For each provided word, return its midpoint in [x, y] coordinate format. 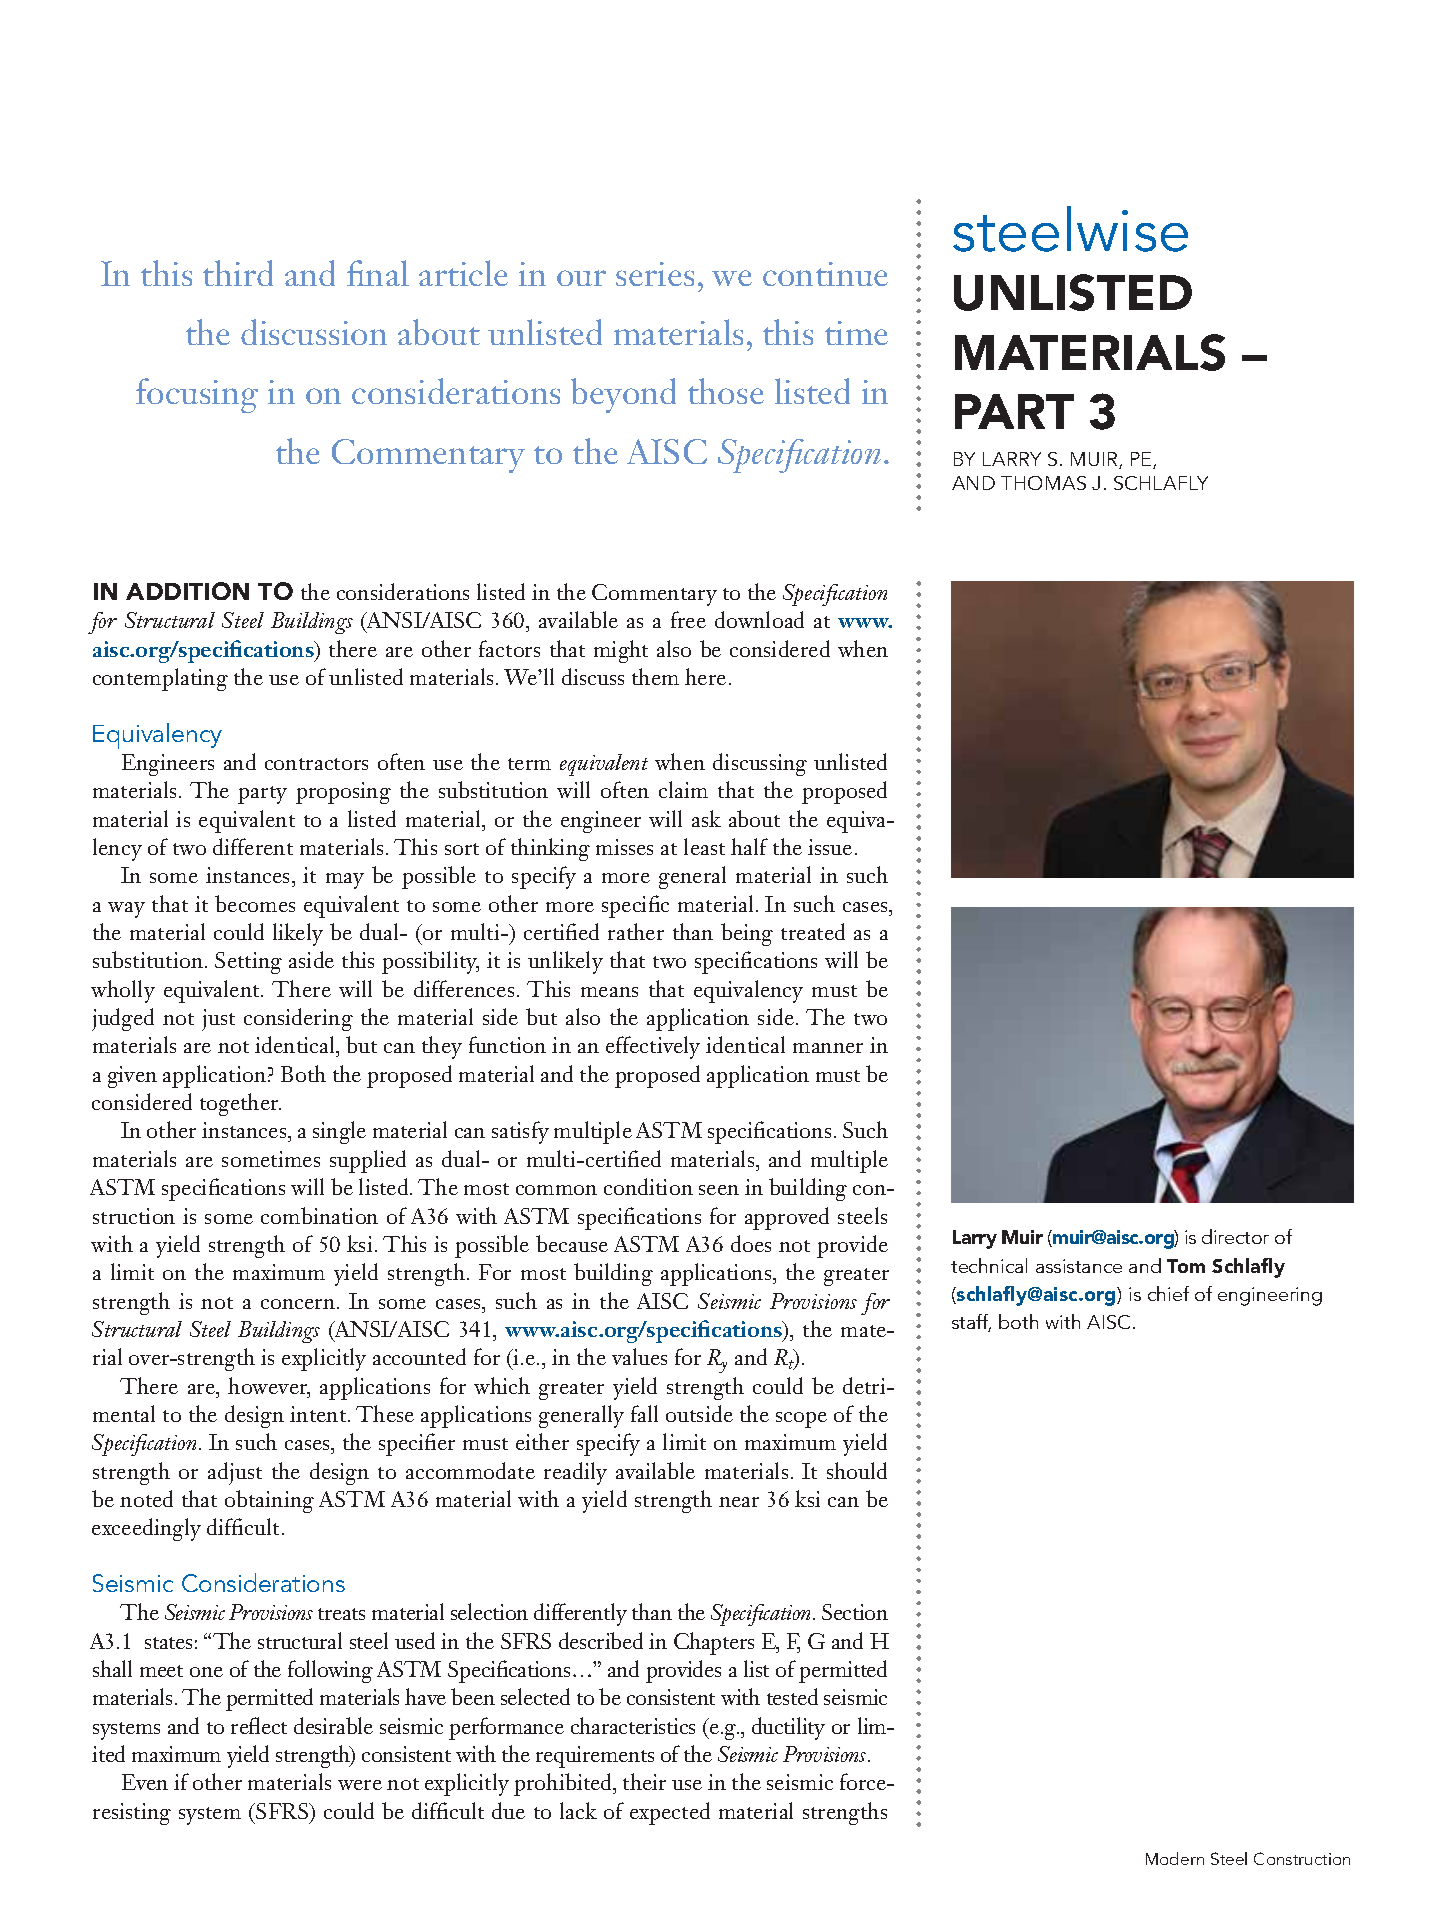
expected [670, 1813]
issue [830, 847]
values [639, 1356]
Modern [1175, 1858]
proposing [343, 793]
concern [299, 1304]
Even [145, 1782]
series [655, 274]
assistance [1079, 1266]
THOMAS [1043, 483]
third [238, 273]
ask [706, 818]
